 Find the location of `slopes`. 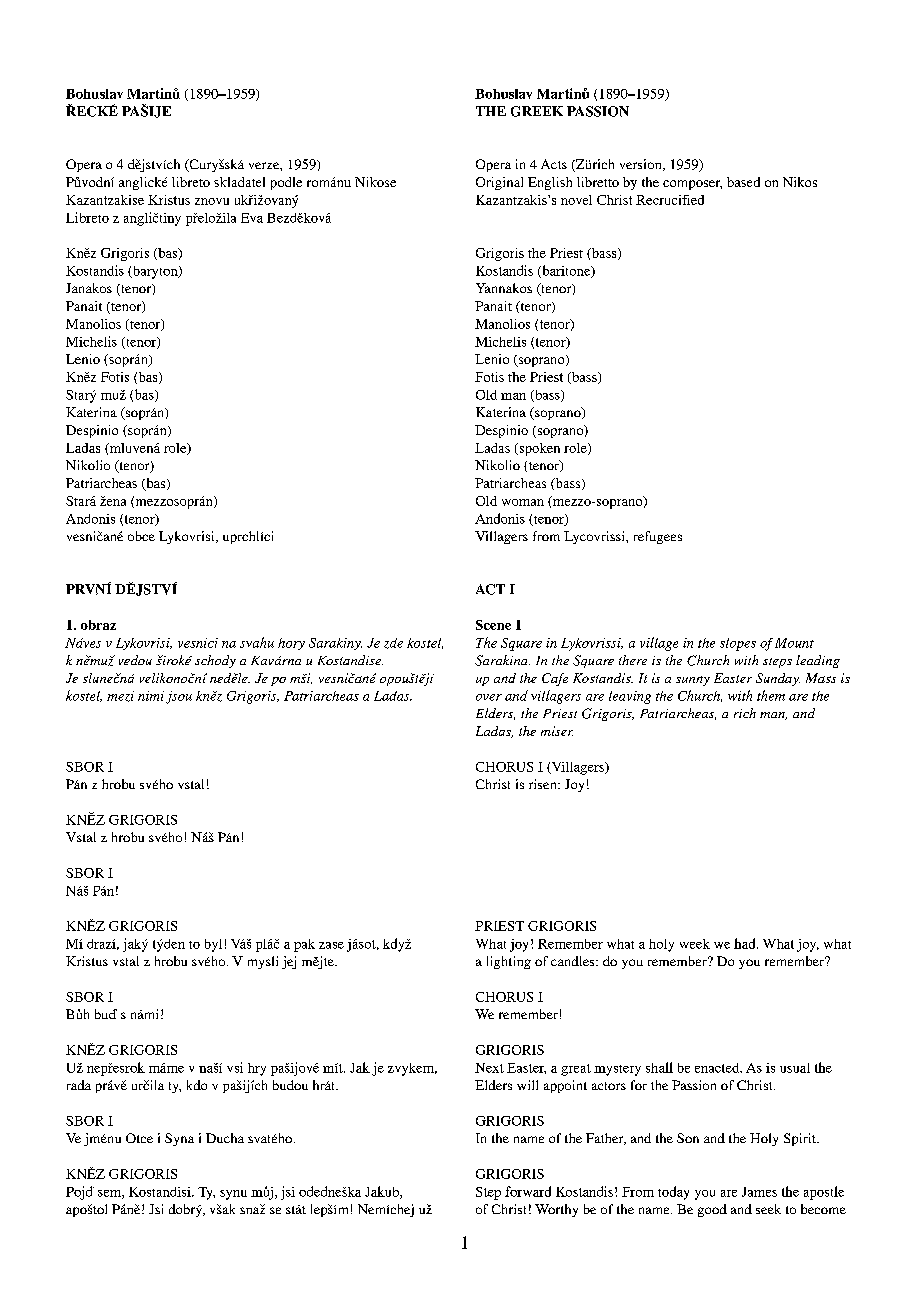

slopes is located at coordinates (738, 644).
